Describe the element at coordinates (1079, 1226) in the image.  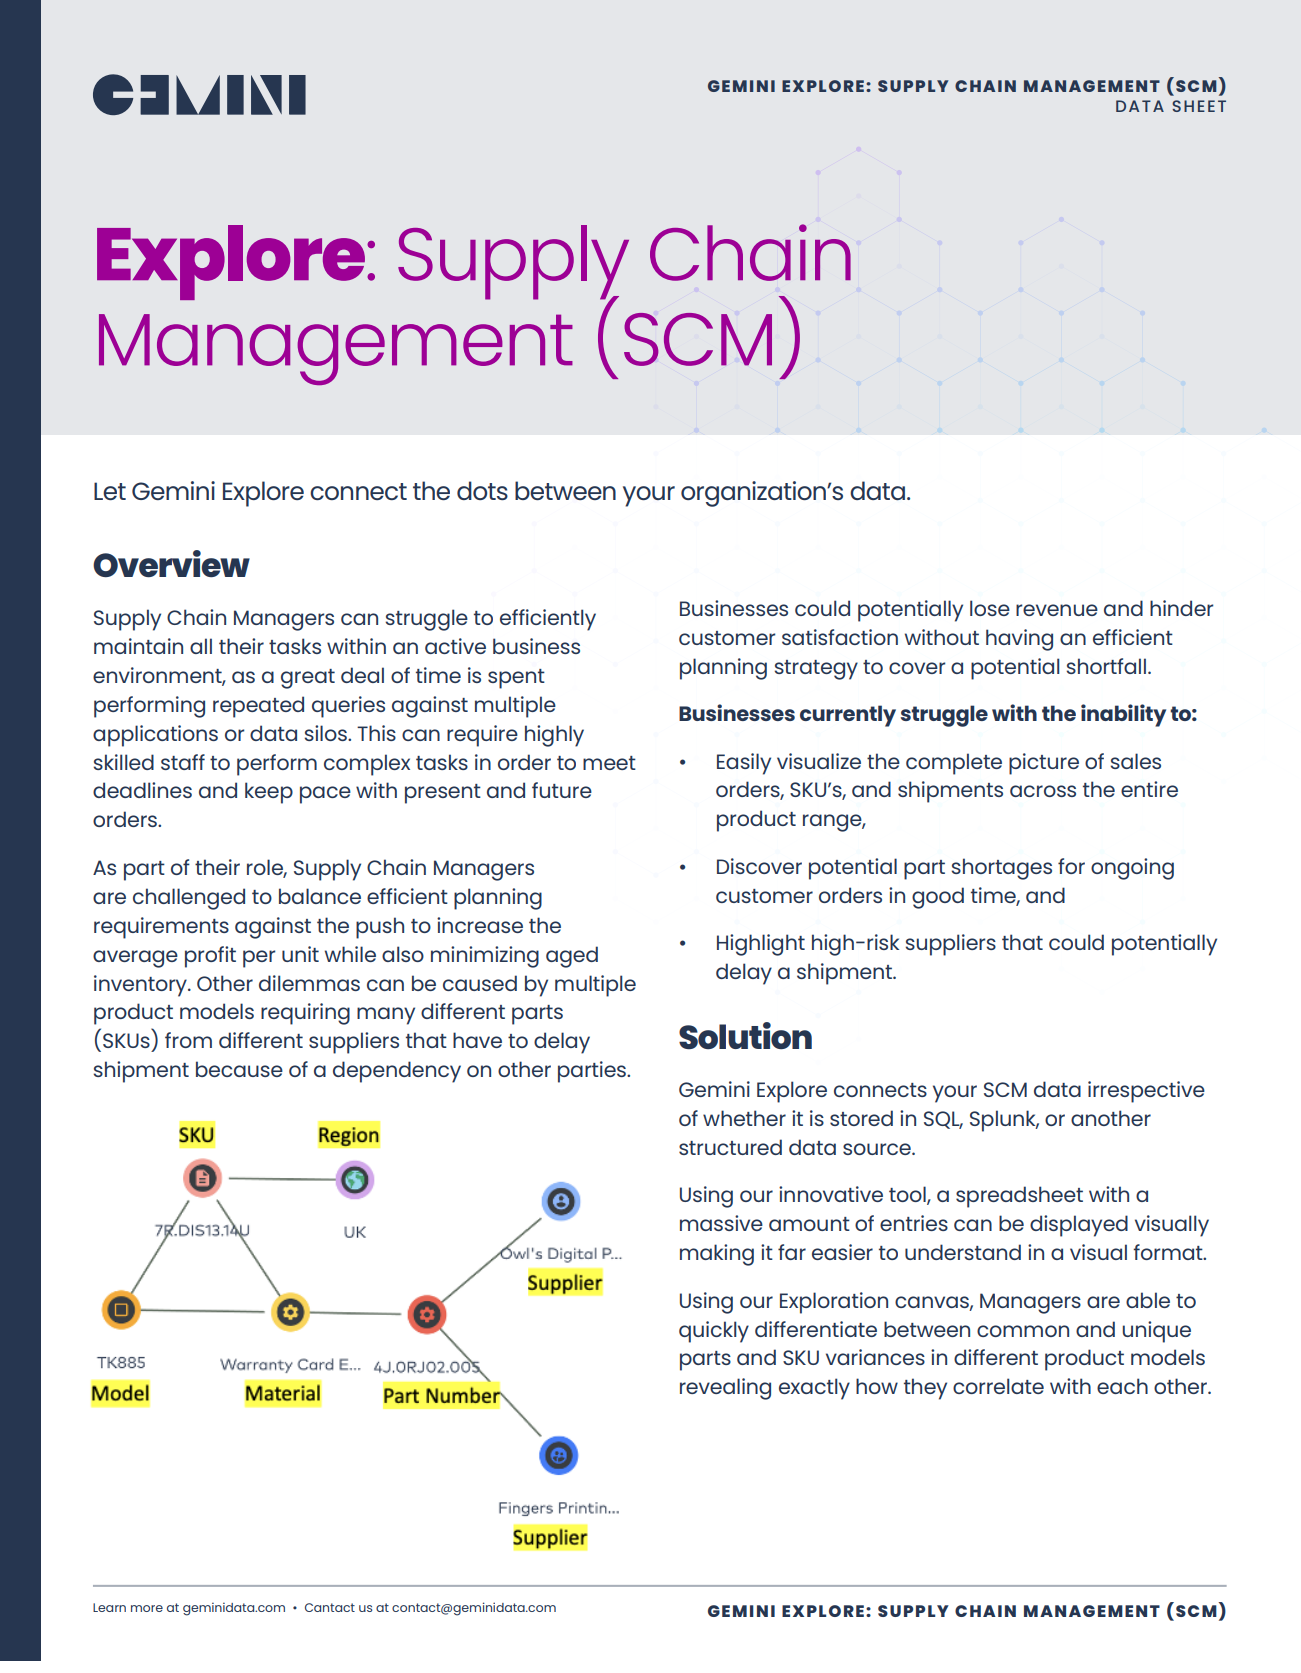
I see `displayed` at that location.
